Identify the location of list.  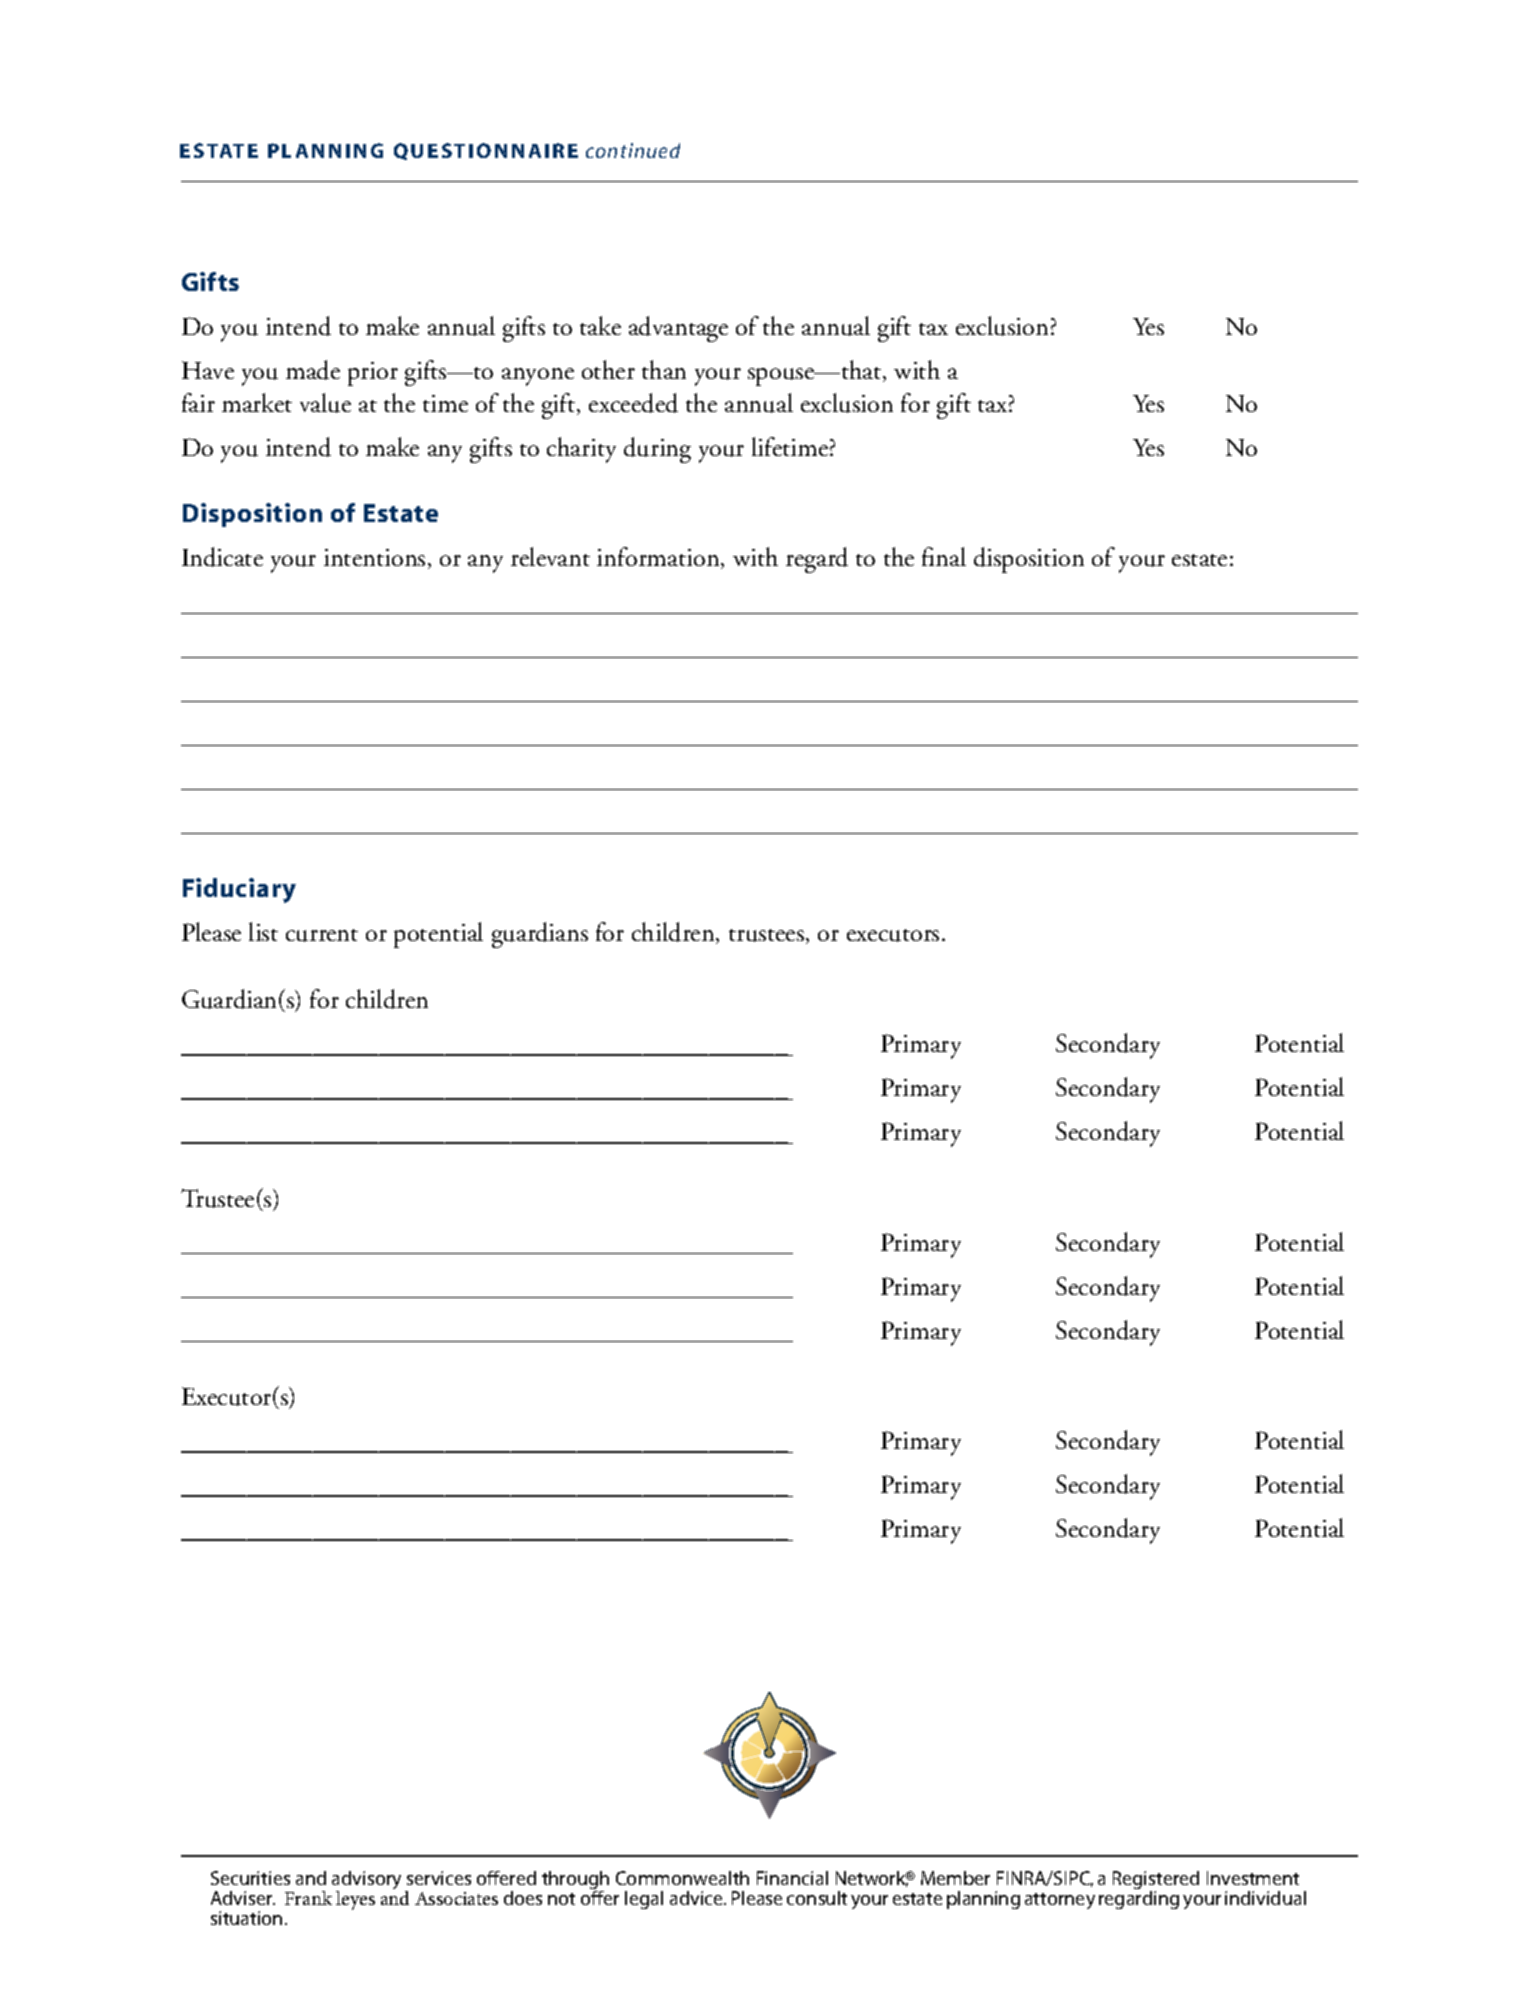
(263, 931).
